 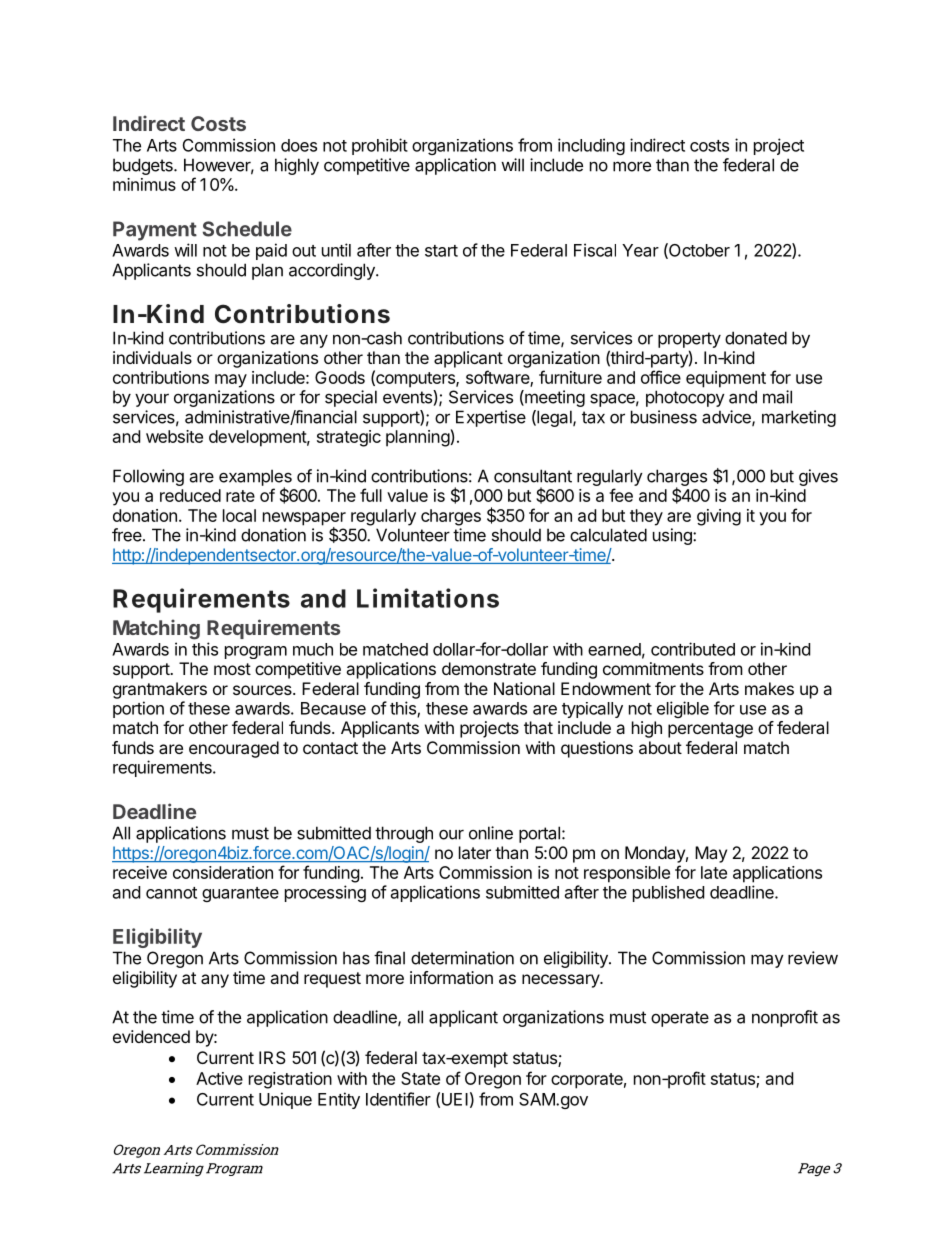 What do you see at coordinates (491, 833) in the screenshot?
I see `online` at bounding box center [491, 833].
